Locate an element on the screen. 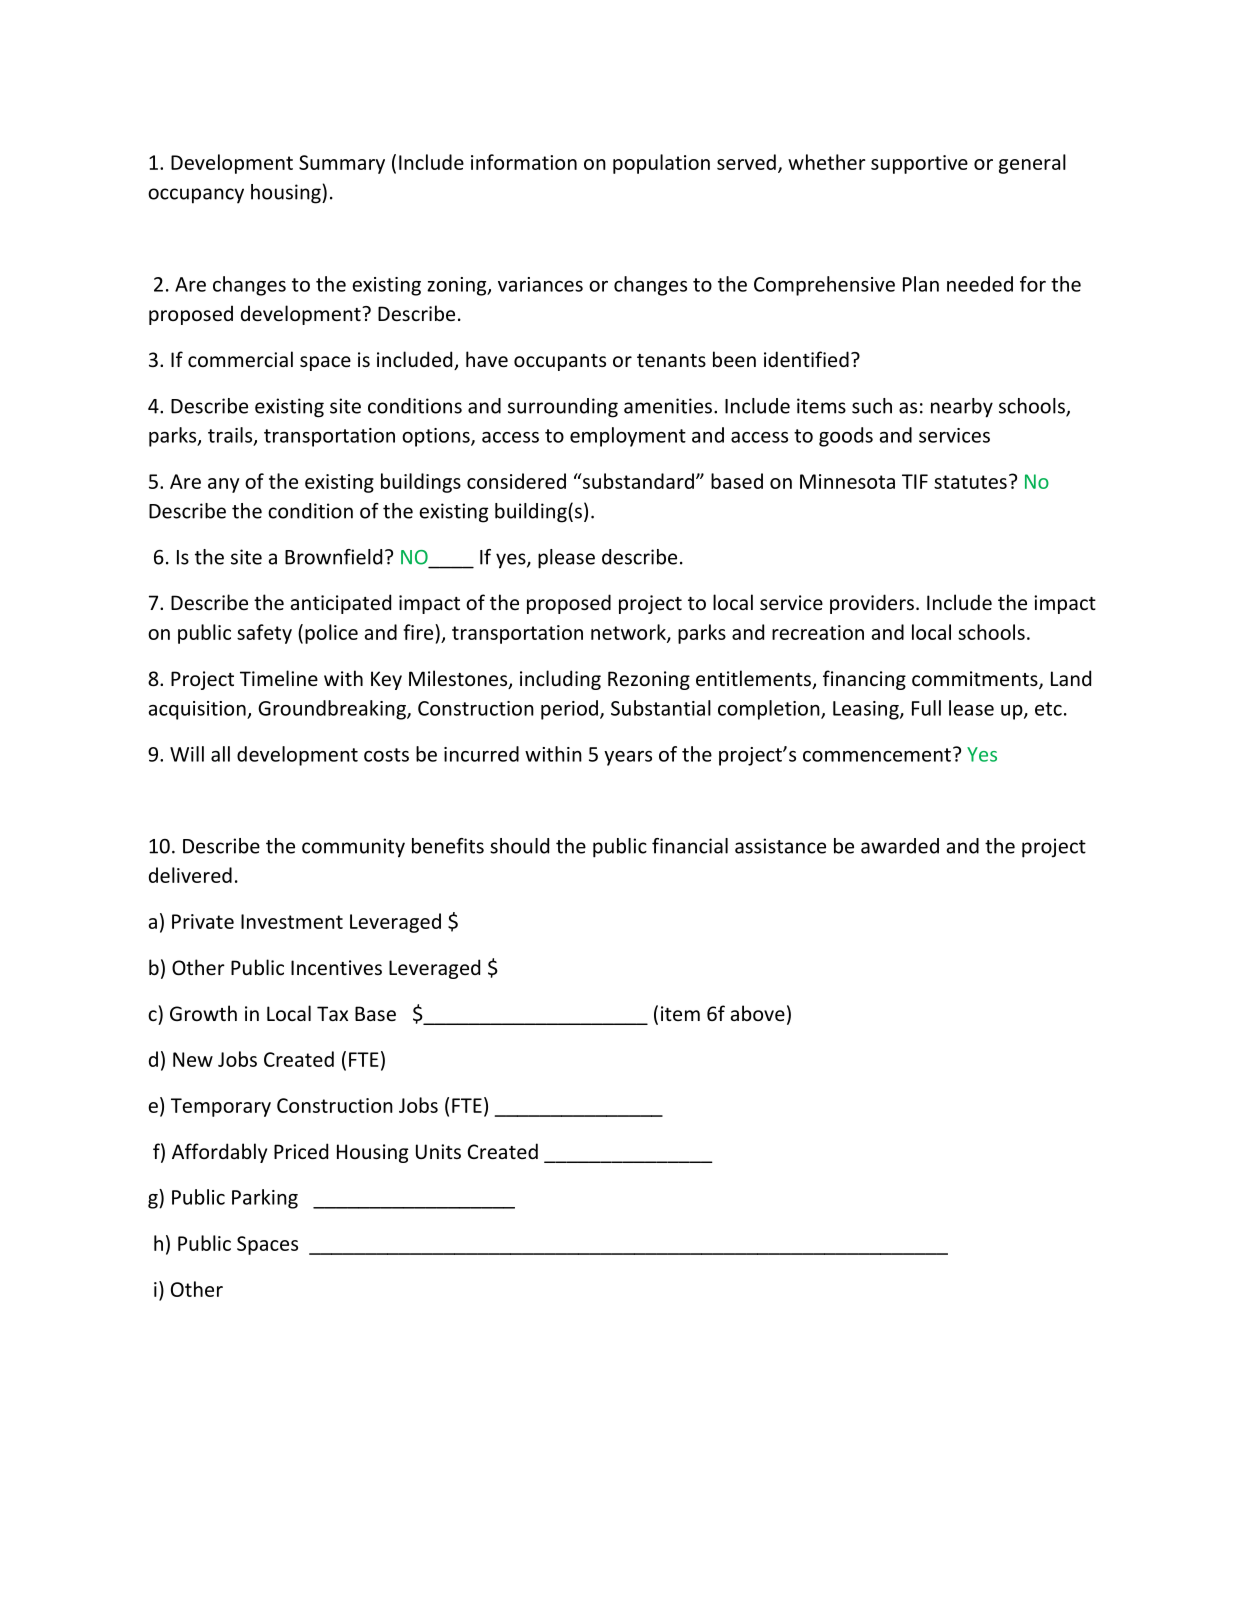 The height and width of the screenshot is (1619, 1251). Priced is located at coordinates (301, 1151).
